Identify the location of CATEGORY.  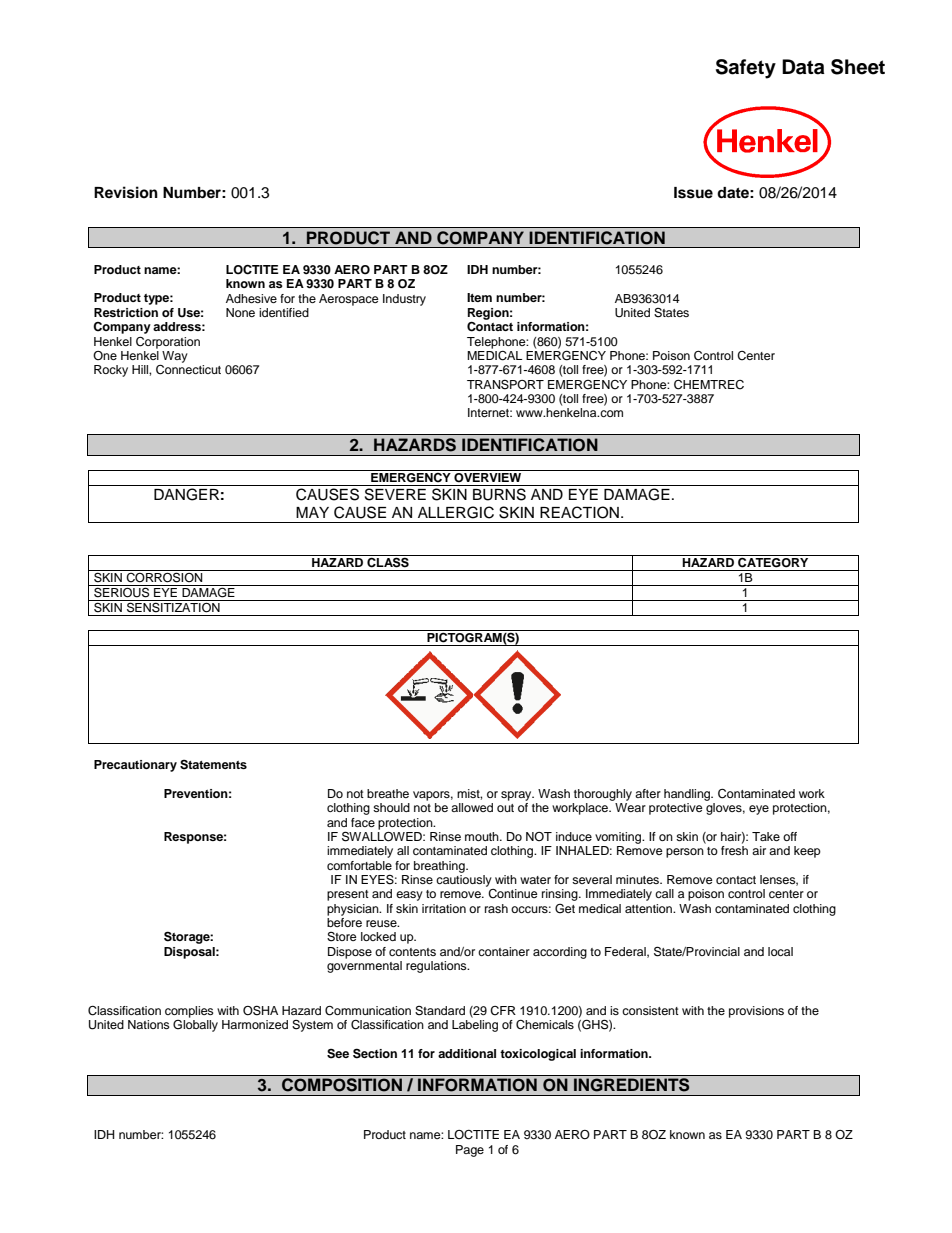
(773, 561).
